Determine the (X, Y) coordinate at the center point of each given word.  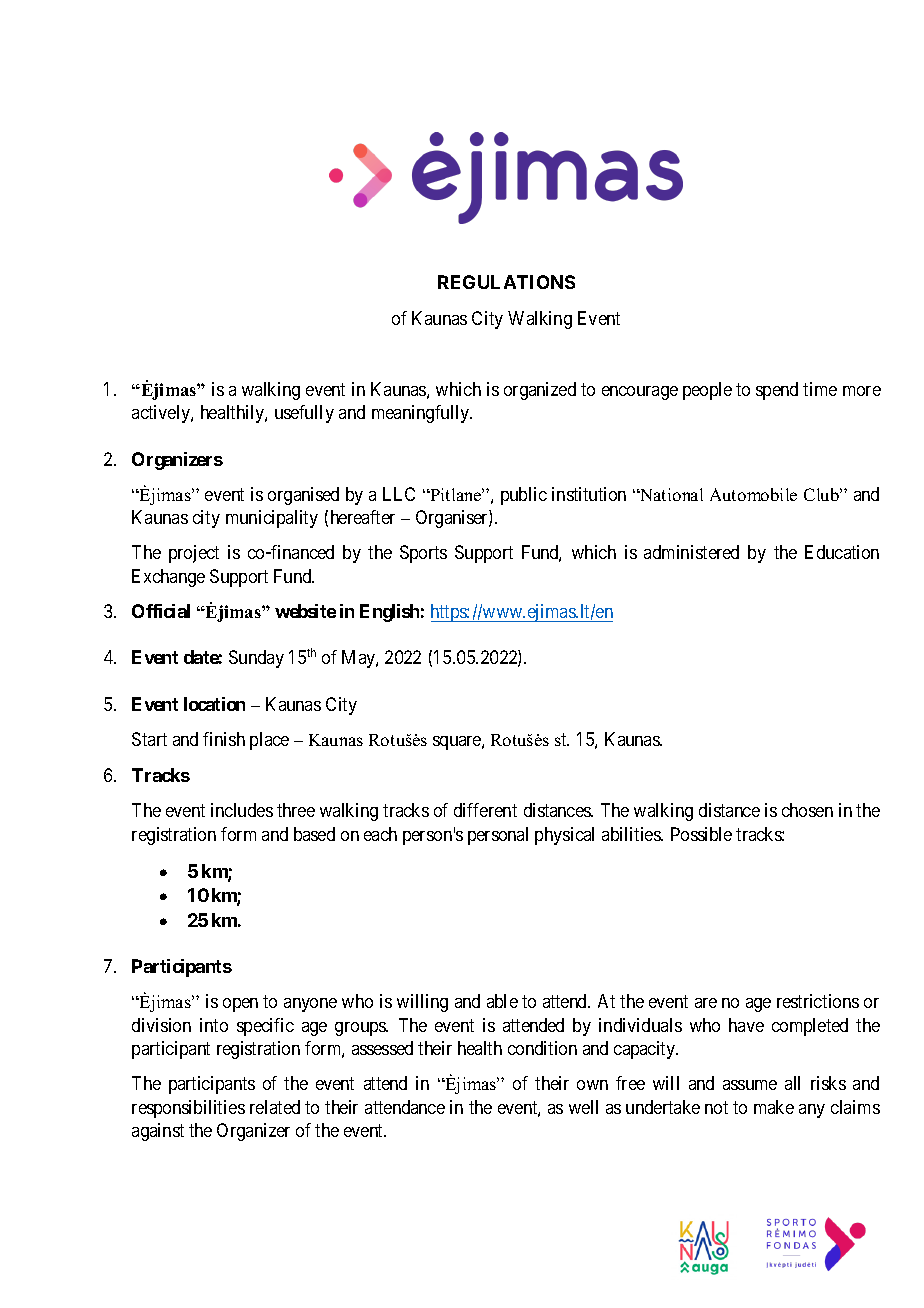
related (275, 1107)
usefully (304, 414)
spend (777, 391)
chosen (807, 810)
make (774, 1107)
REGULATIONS (506, 282)
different (485, 810)
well (583, 1107)
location (214, 704)
